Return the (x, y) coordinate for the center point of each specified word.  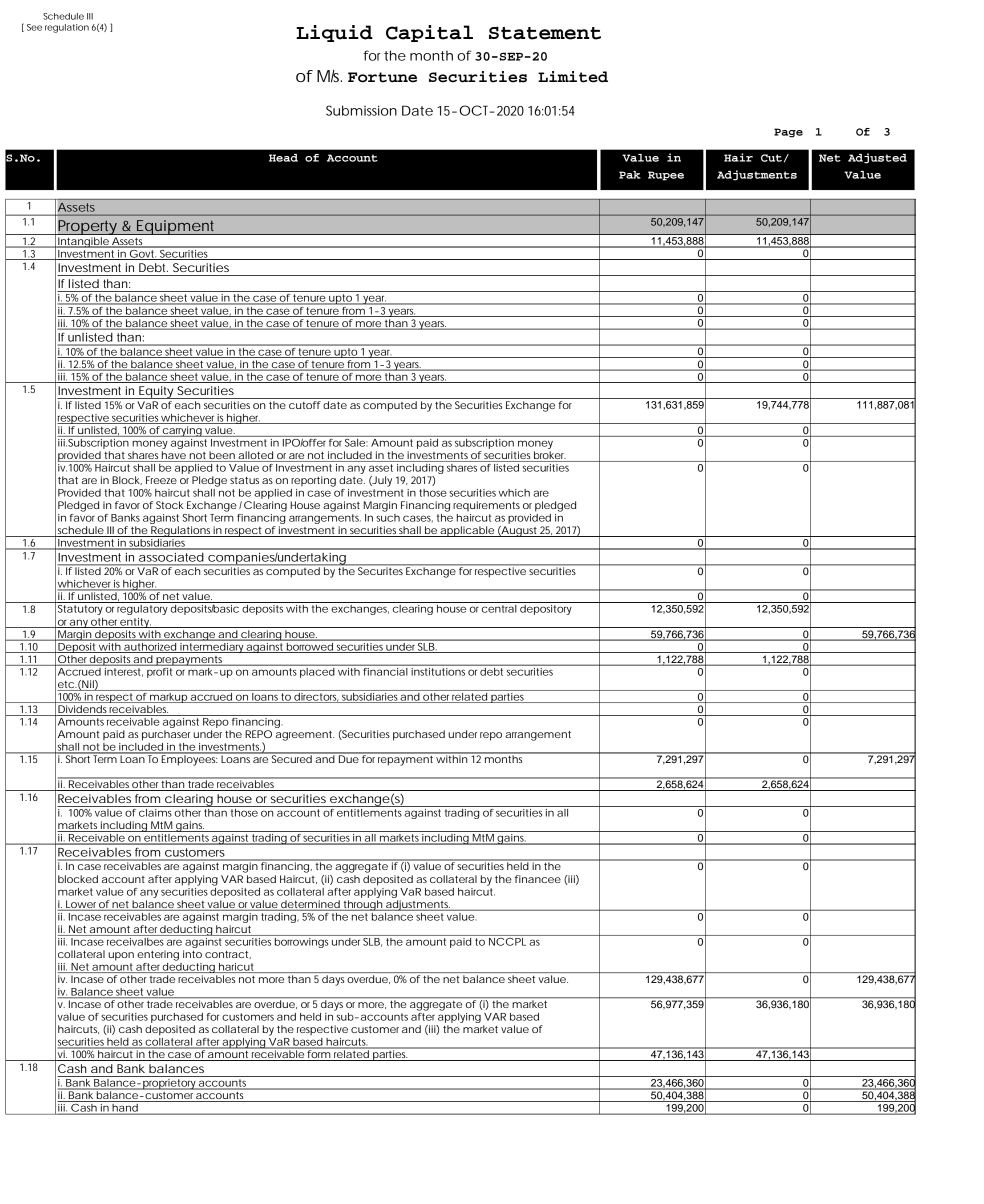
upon (121, 956)
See (34, 27)
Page (788, 133)
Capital (429, 33)
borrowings (302, 941)
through (362, 905)
